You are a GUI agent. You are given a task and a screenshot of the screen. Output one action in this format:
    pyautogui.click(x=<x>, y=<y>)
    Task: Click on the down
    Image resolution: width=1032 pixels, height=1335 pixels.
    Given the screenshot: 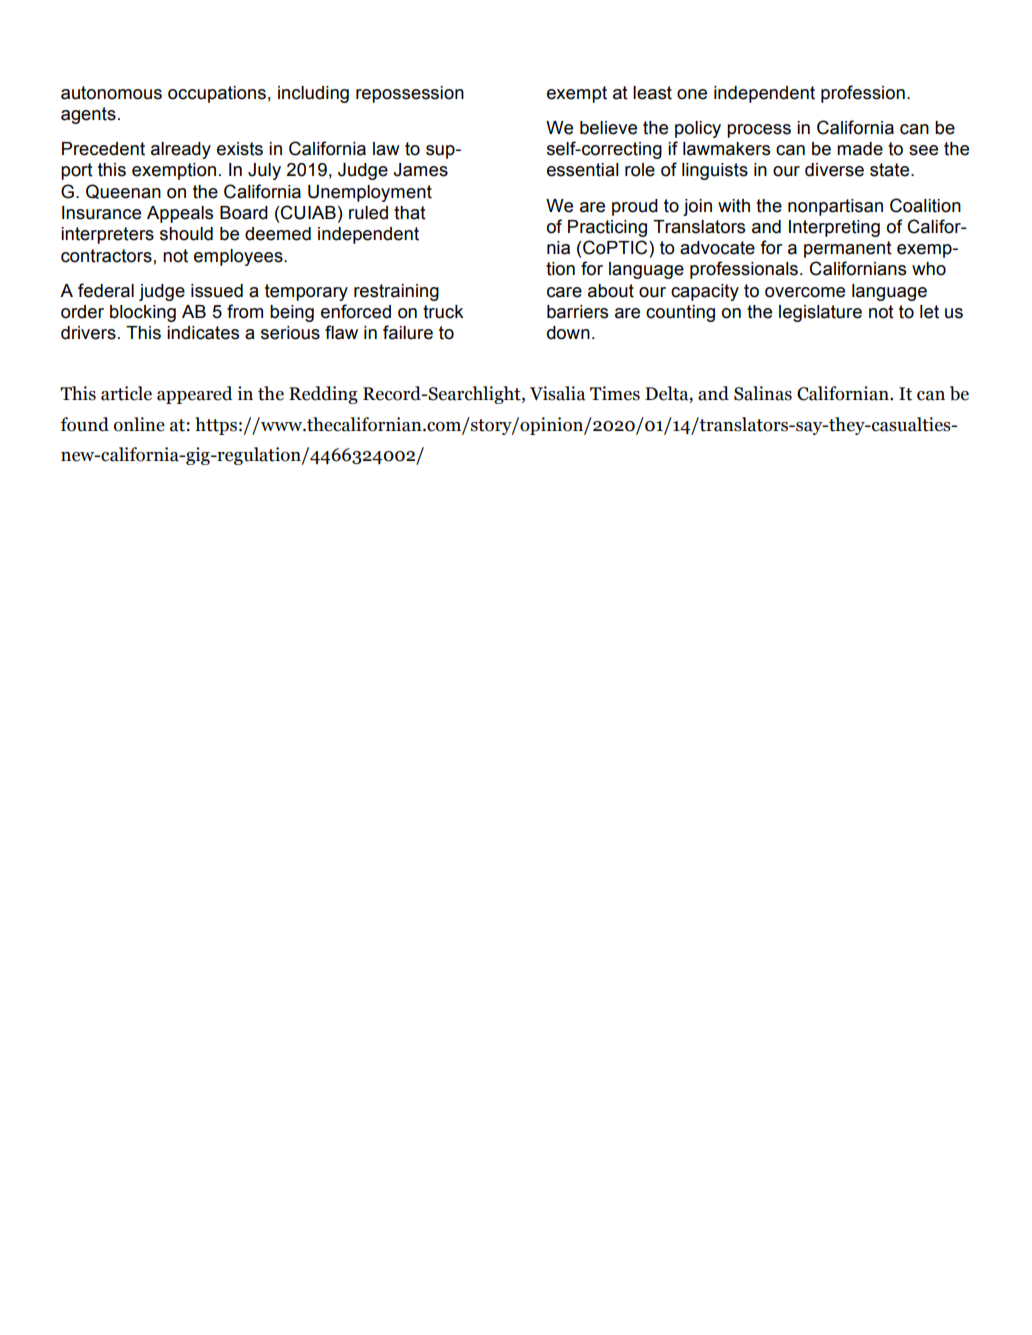 What is the action you would take?
    pyautogui.click(x=568, y=333)
